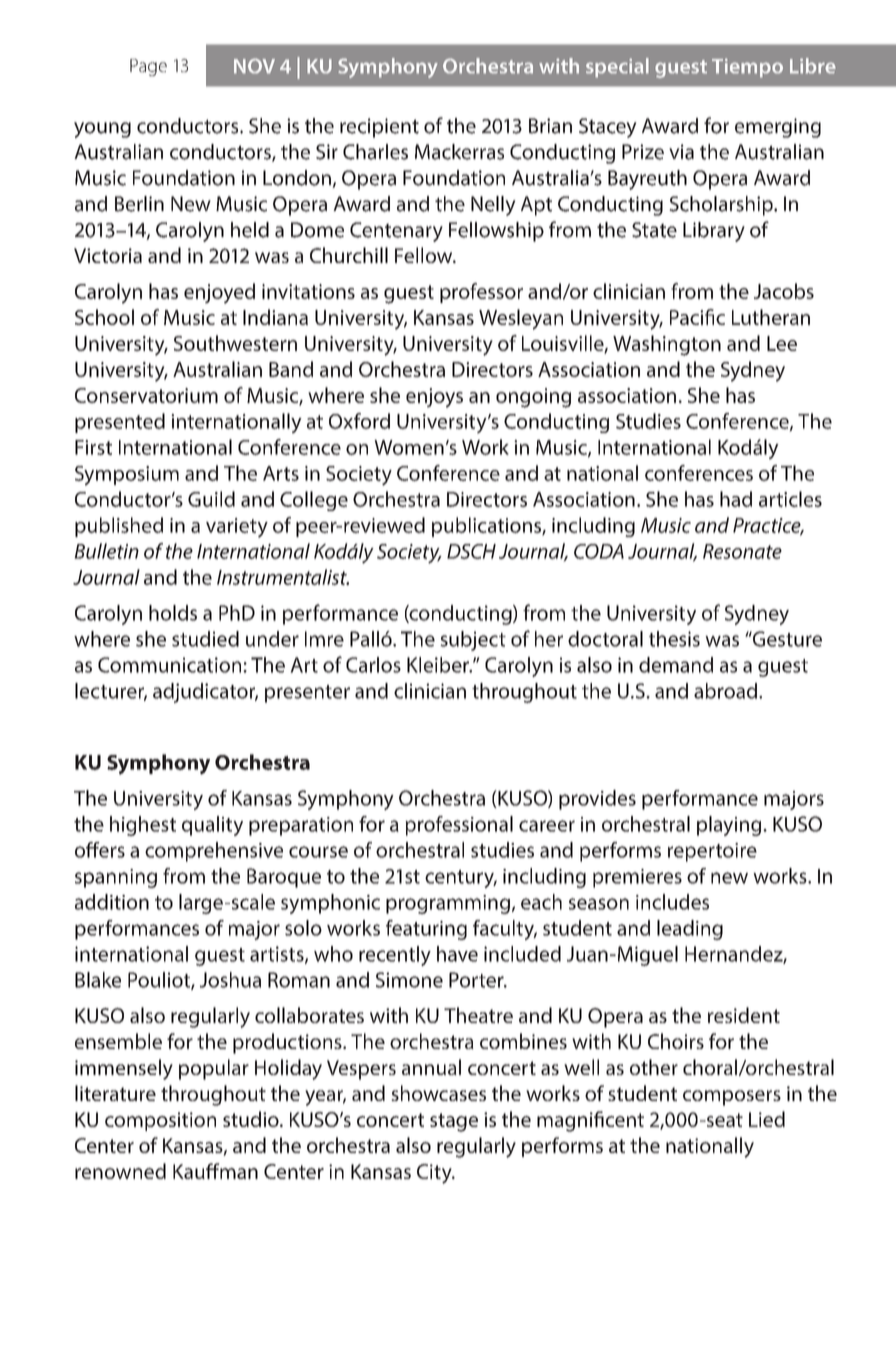 This screenshot has height=1364, width=896. Describe the element at coordinates (767, 1119) in the screenshot. I see `Lied` at that location.
